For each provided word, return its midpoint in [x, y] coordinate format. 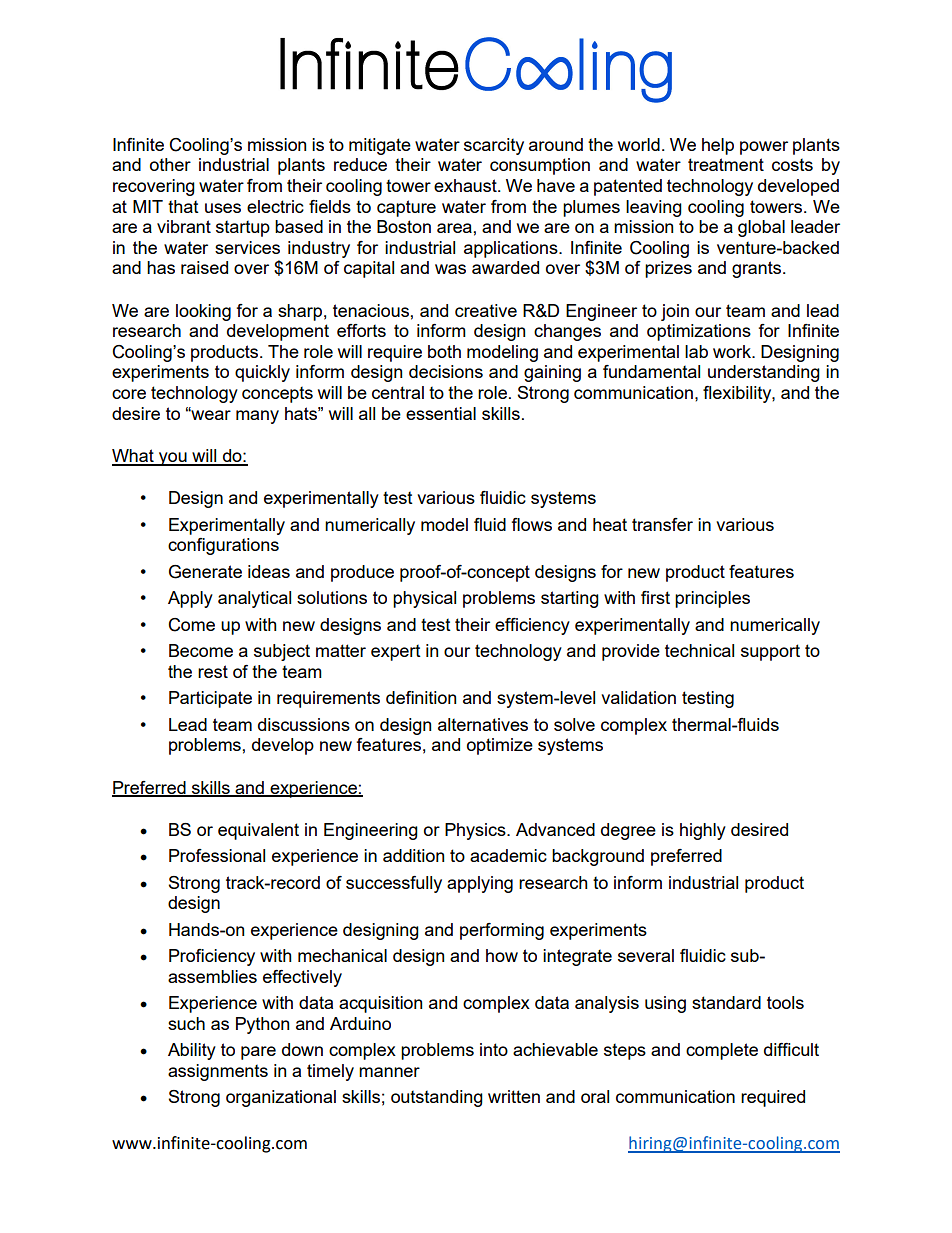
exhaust [466, 185]
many [257, 417]
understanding [764, 373]
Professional [217, 855]
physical [424, 599]
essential [441, 413]
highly [703, 831]
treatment [726, 164]
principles [712, 599]
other [170, 164]
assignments [218, 1072]
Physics [476, 831]
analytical [254, 599]
